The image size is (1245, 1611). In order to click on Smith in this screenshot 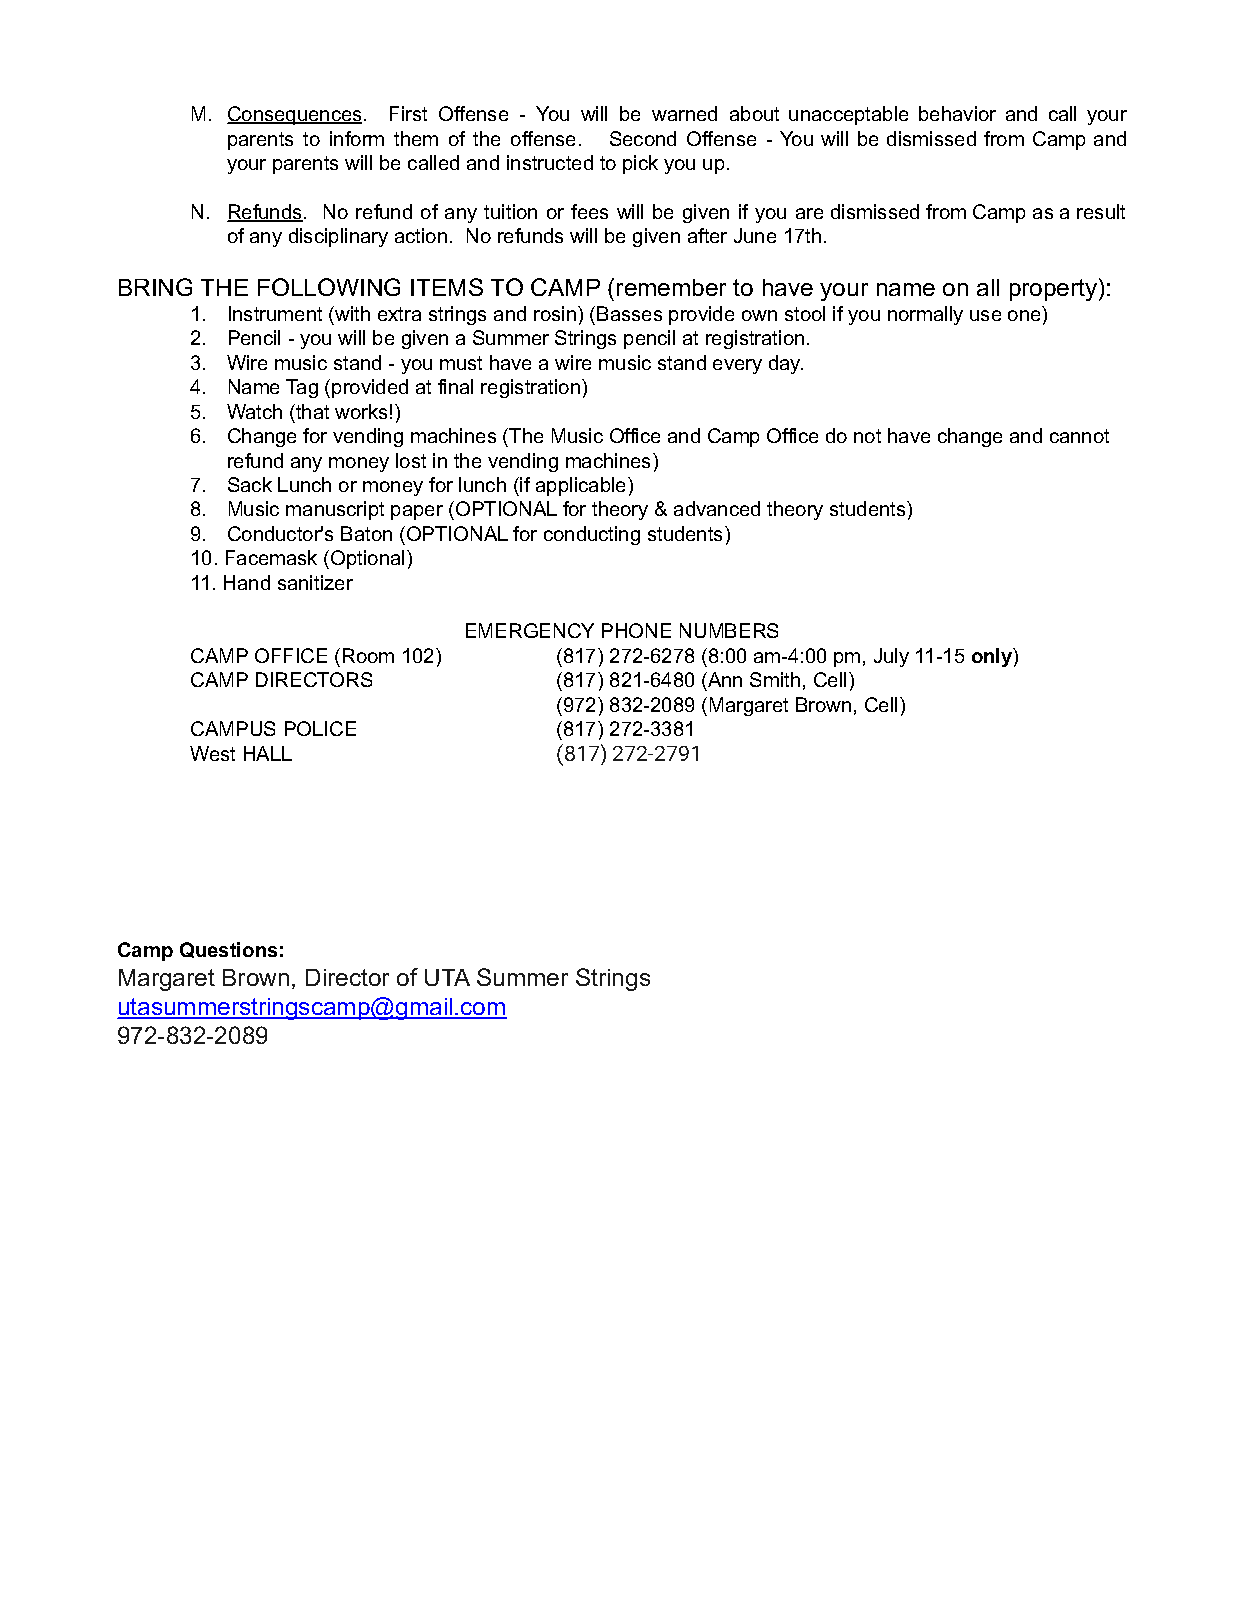, I will do `click(775, 679)`.
